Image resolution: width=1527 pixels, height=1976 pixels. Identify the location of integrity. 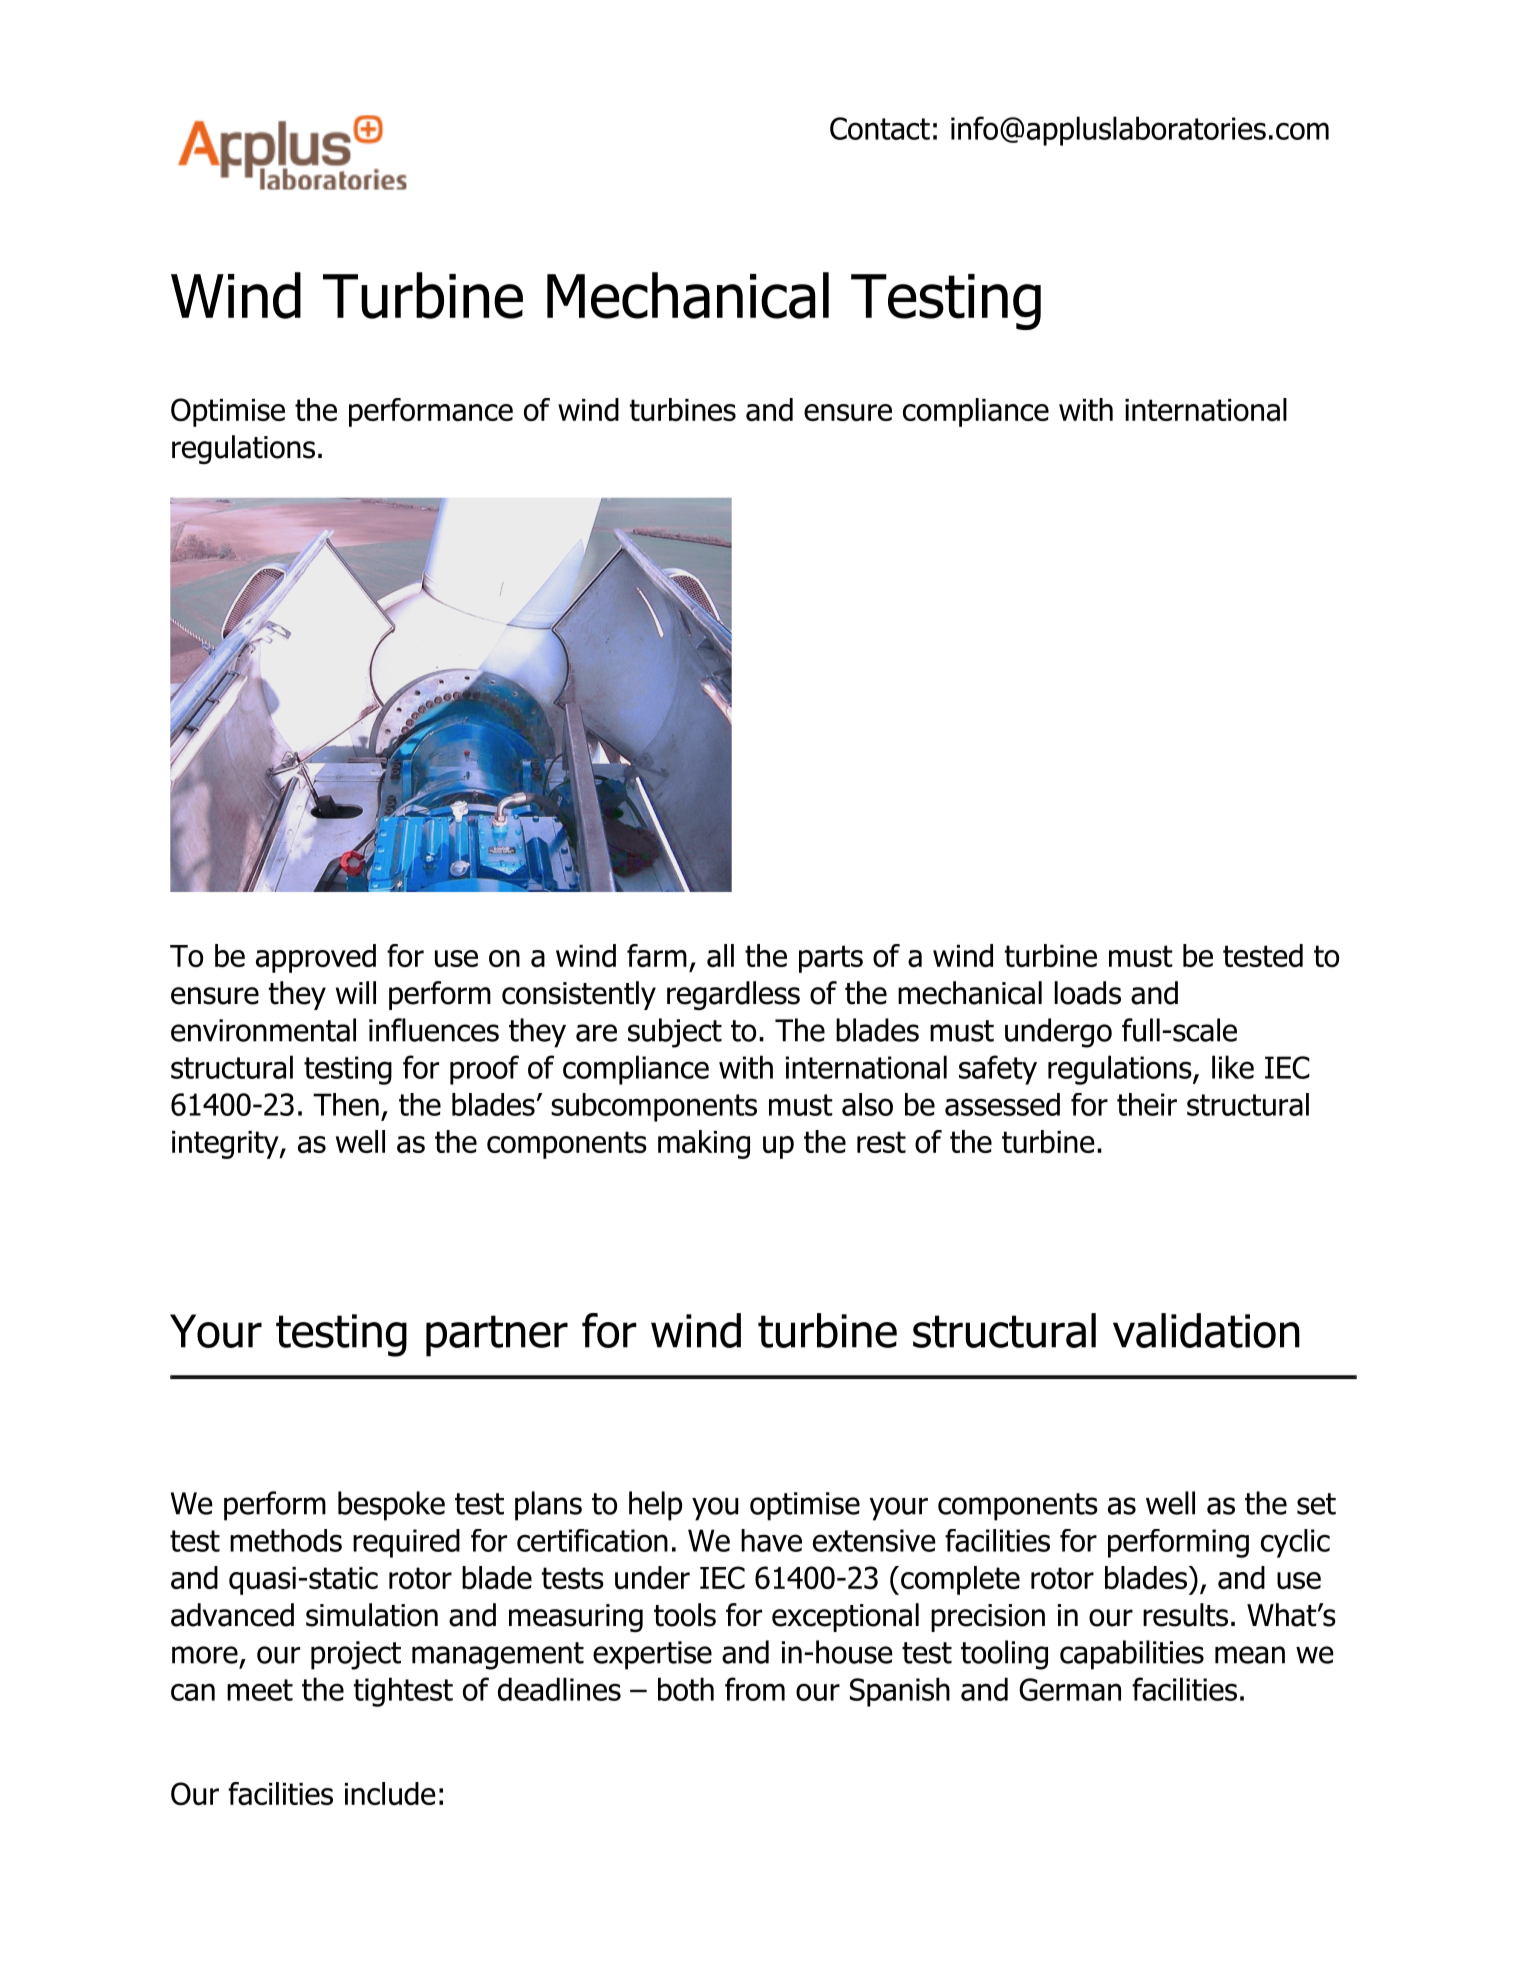
(226, 1145).
